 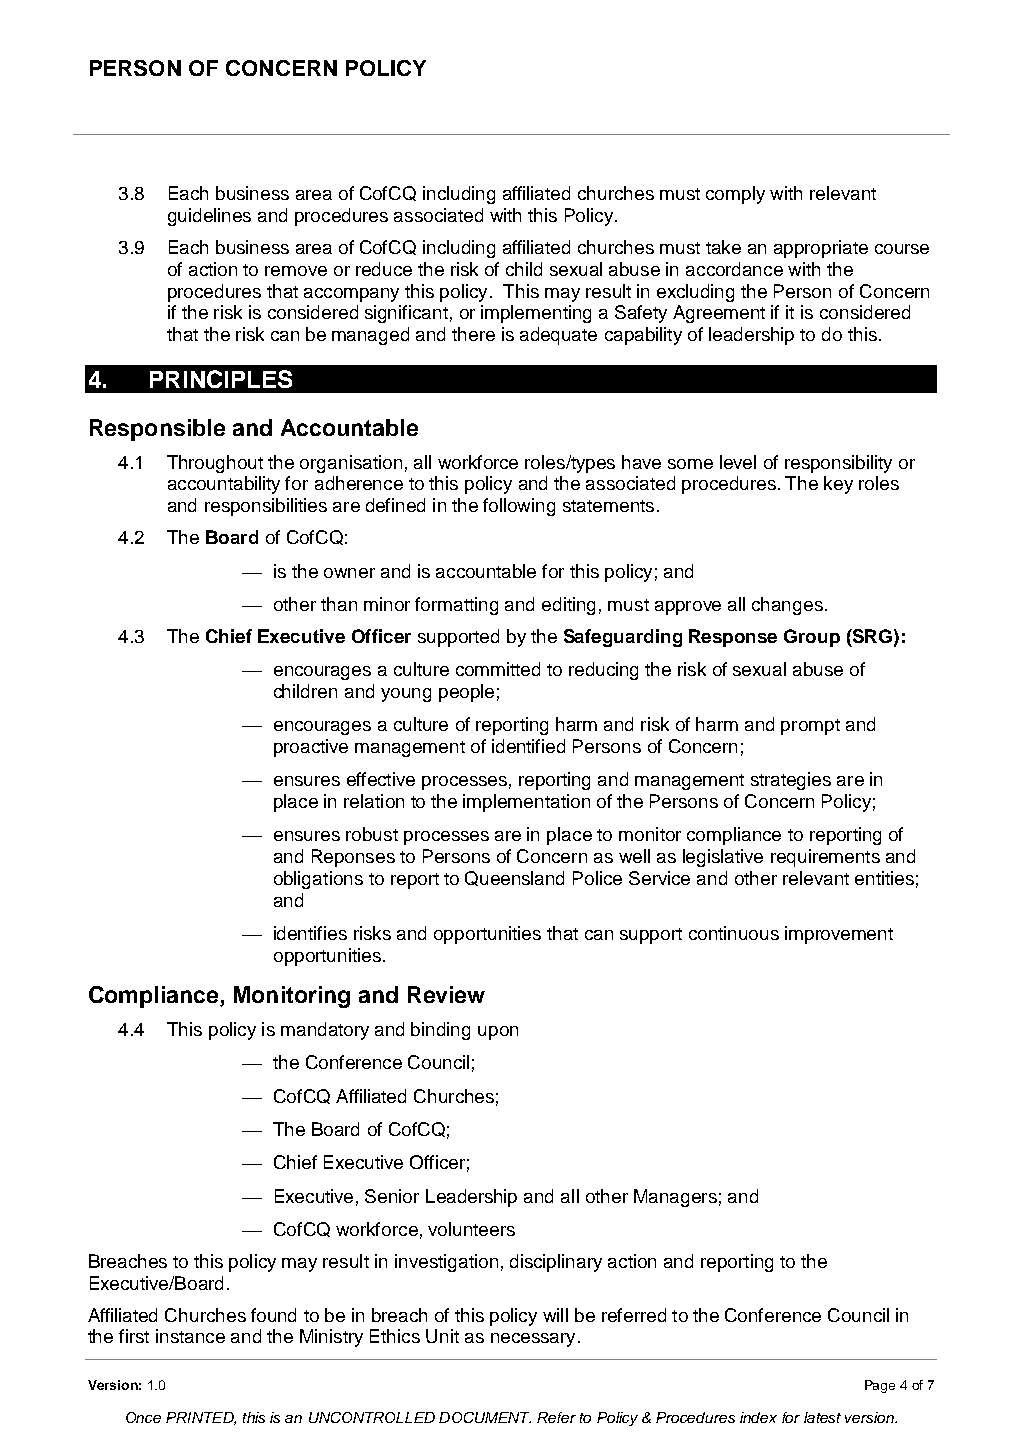 What do you see at coordinates (190, 1336) in the document?
I see `instance` at bounding box center [190, 1336].
